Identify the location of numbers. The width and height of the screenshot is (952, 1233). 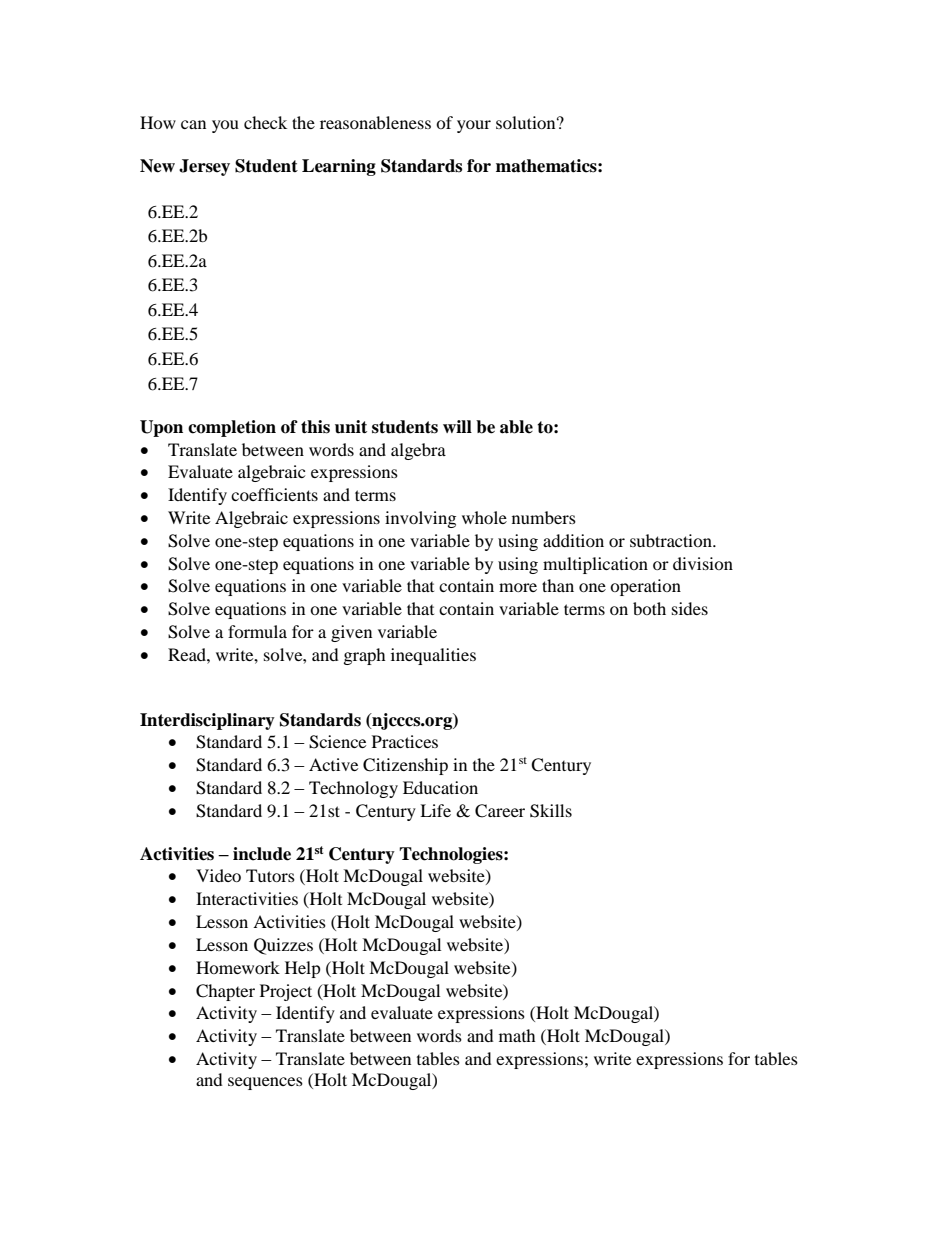
(544, 517).
